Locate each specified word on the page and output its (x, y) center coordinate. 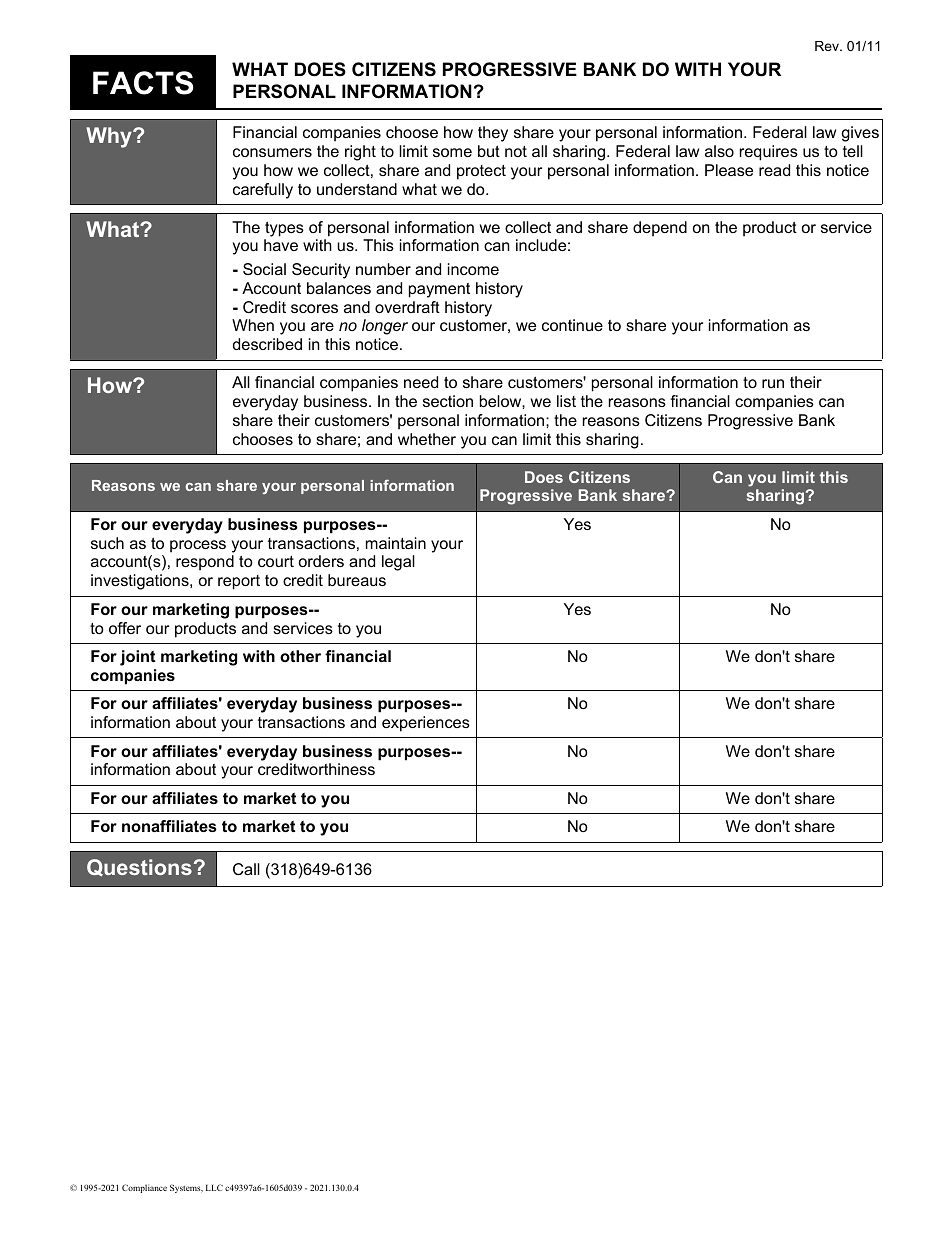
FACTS (143, 83)
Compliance (144, 1188)
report (239, 582)
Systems (186, 1188)
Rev (828, 46)
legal (398, 563)
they (493, 134)
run (773, 383)
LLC (214, 1187)
